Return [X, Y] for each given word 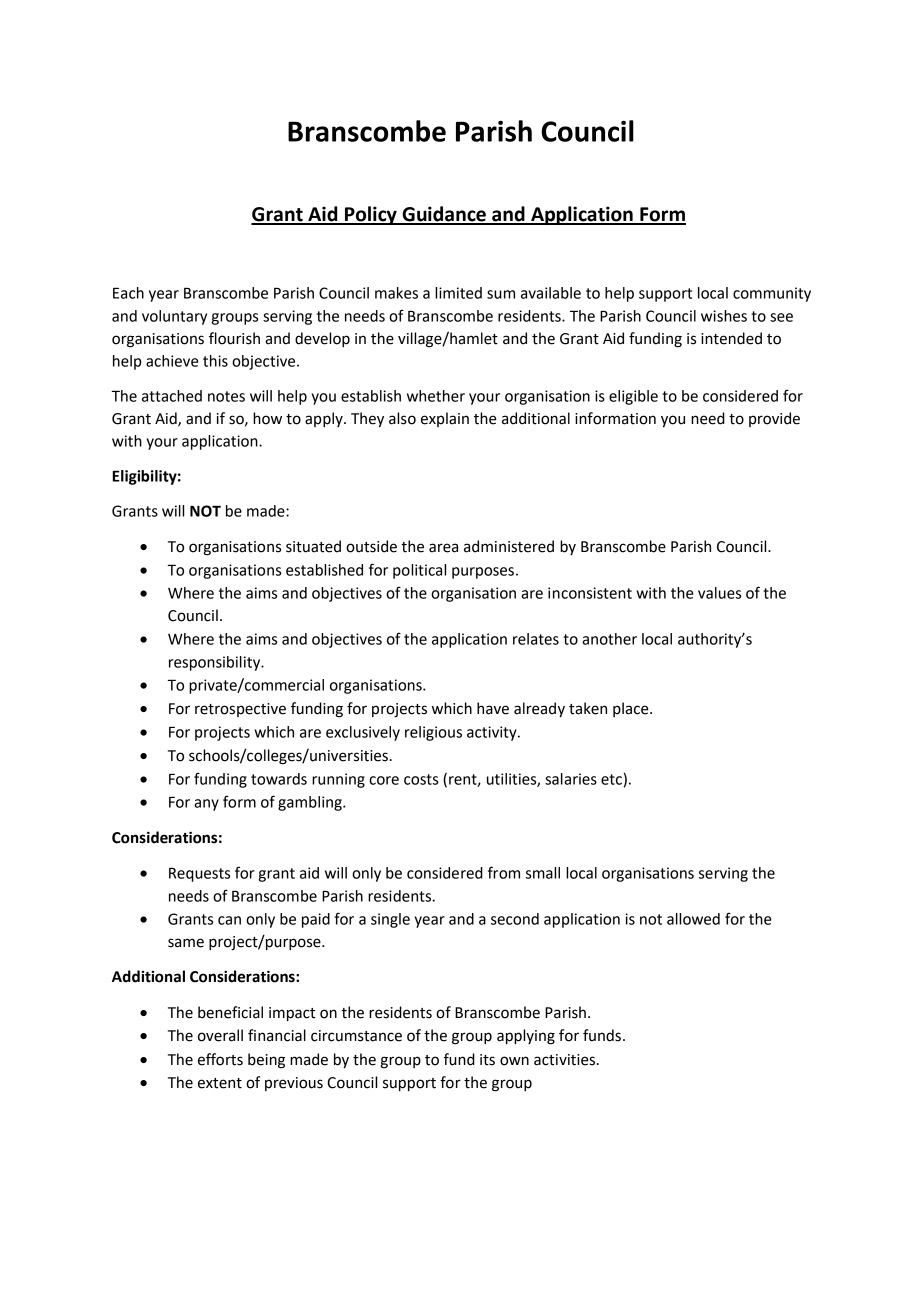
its [487, 1060]
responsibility [216, 663]
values [719, 593]
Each [128, 293]
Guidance [444, 215]
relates [536, 639]
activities [566, 1060]
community [772, 294]
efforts [220, 1059]
